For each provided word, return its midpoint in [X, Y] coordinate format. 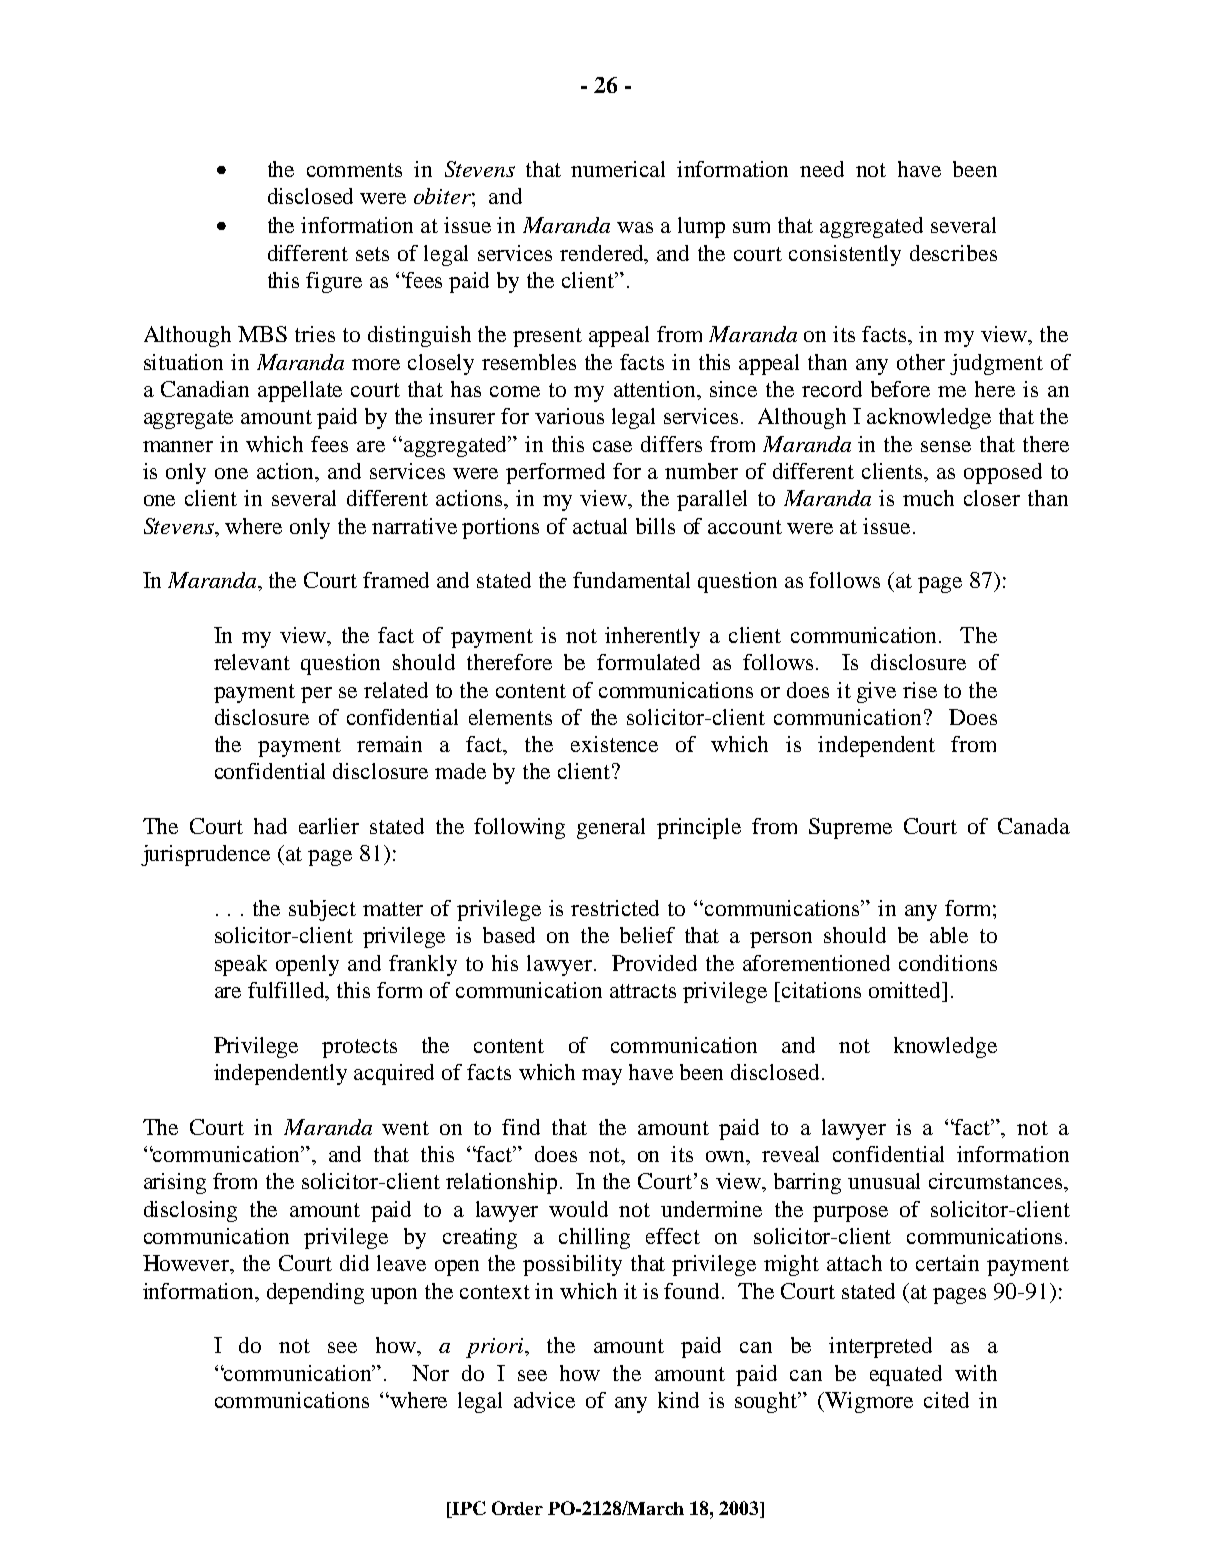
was [635, 227]
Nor [430, 1373]
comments [354, 170]
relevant [252, 662]
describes [953, 253]
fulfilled [288, 991]
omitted [906, 990]
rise [920, 690]
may [602, 1077]
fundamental [631, 580]
